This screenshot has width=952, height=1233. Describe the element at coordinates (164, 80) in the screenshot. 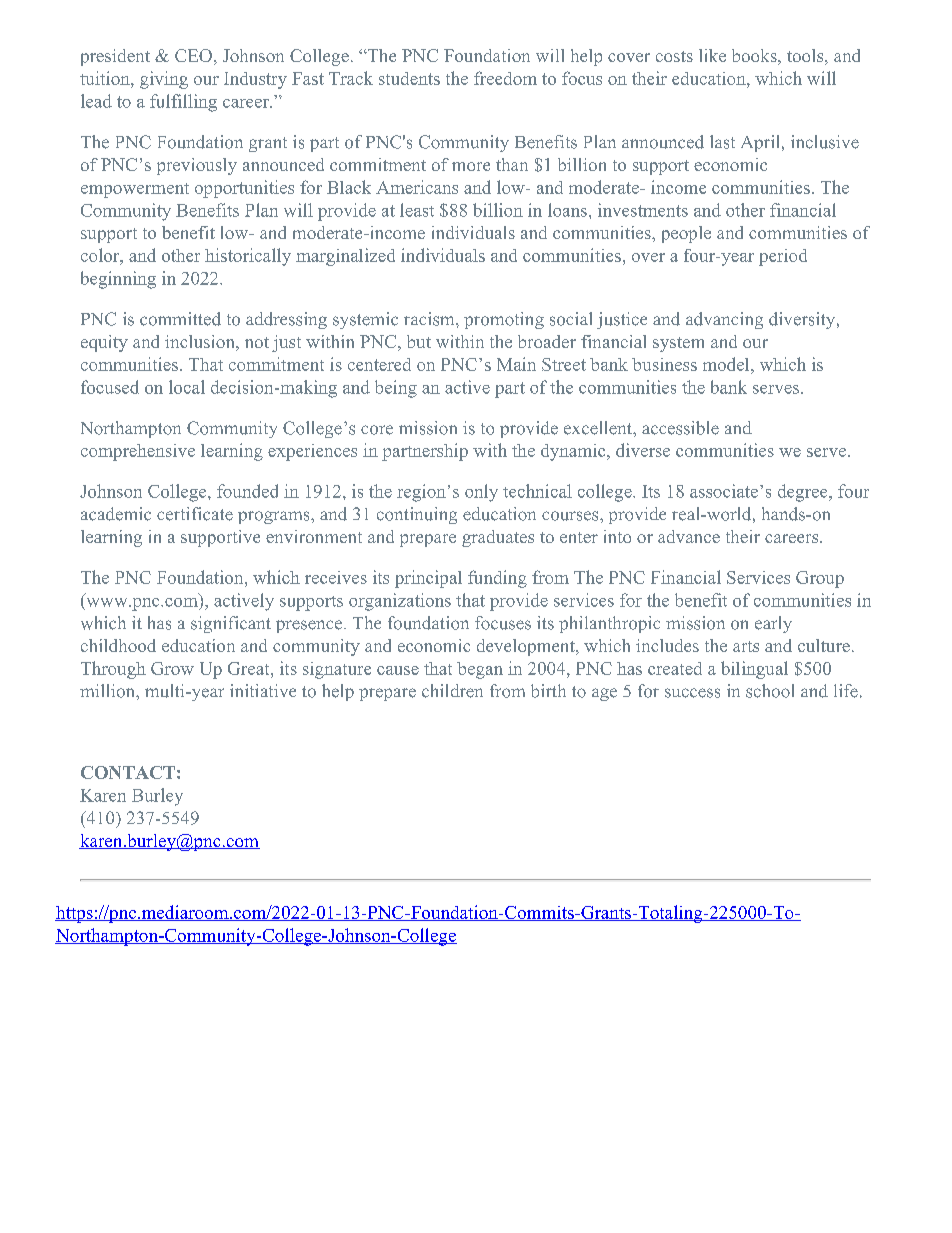

I see `giving` at that location.
